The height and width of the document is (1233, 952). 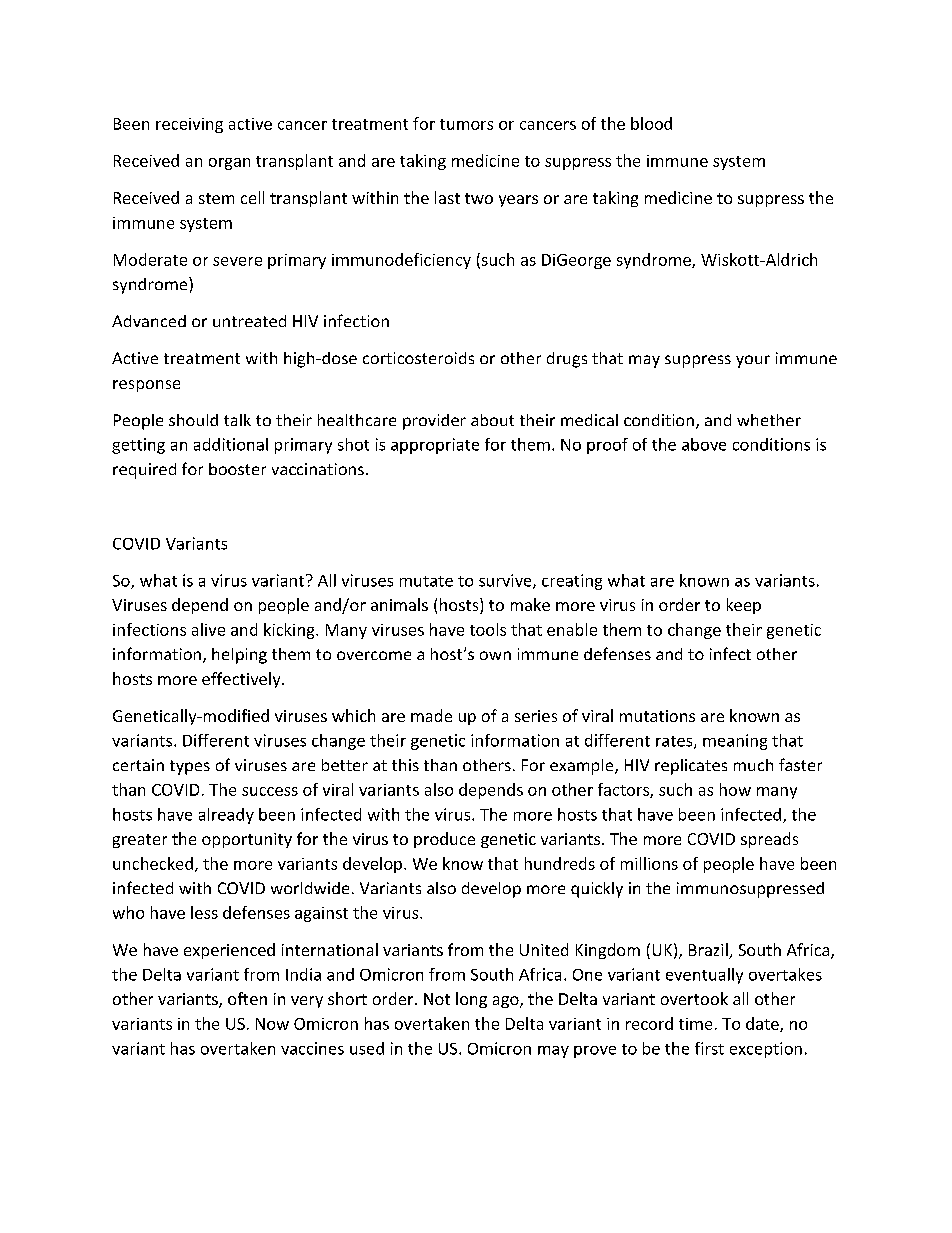 What do you see at coordinates (471, 1000) in the document?
I see `long` at bounding box center [471, 1000].
